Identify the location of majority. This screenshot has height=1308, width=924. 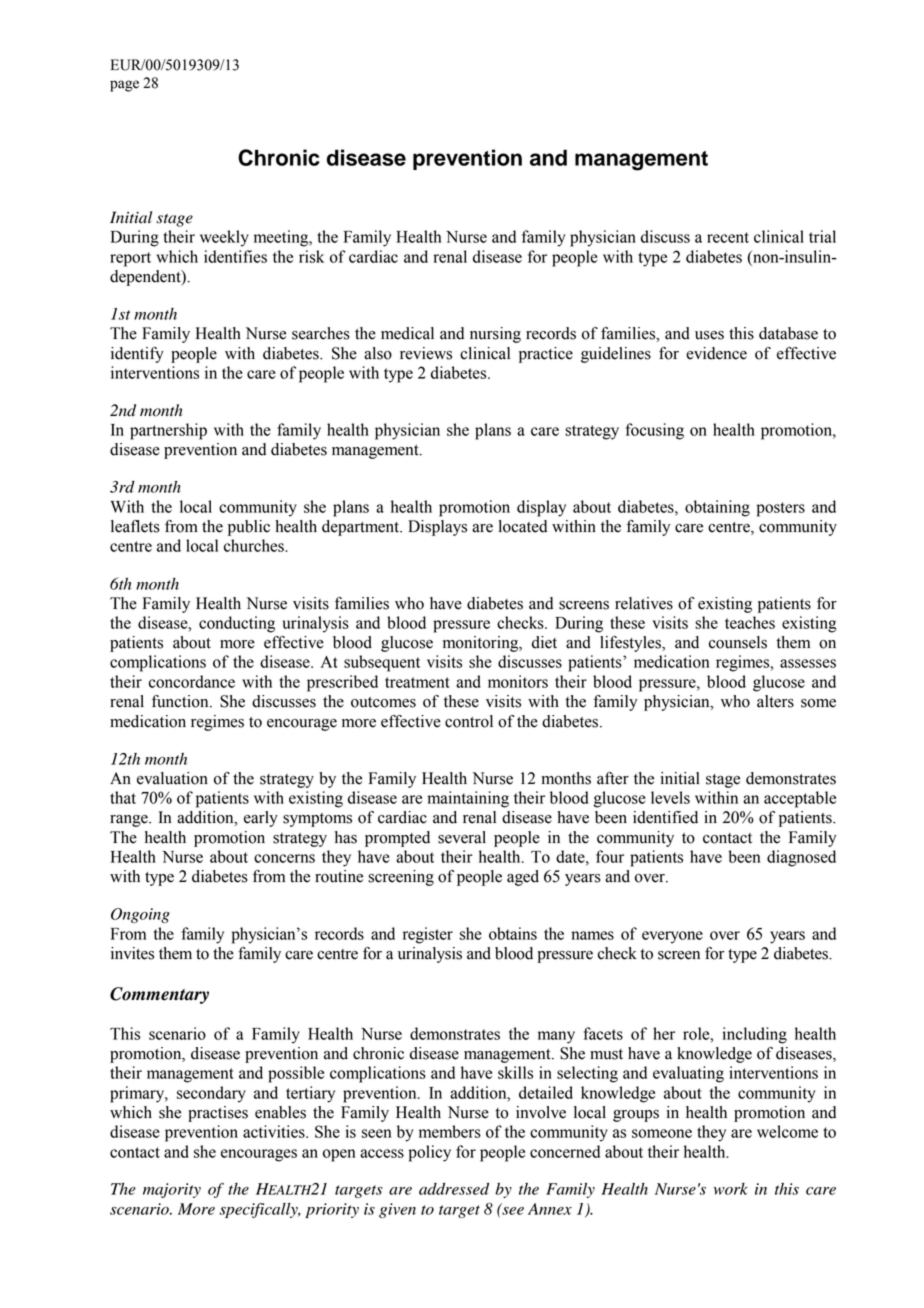
(172, 1190).
